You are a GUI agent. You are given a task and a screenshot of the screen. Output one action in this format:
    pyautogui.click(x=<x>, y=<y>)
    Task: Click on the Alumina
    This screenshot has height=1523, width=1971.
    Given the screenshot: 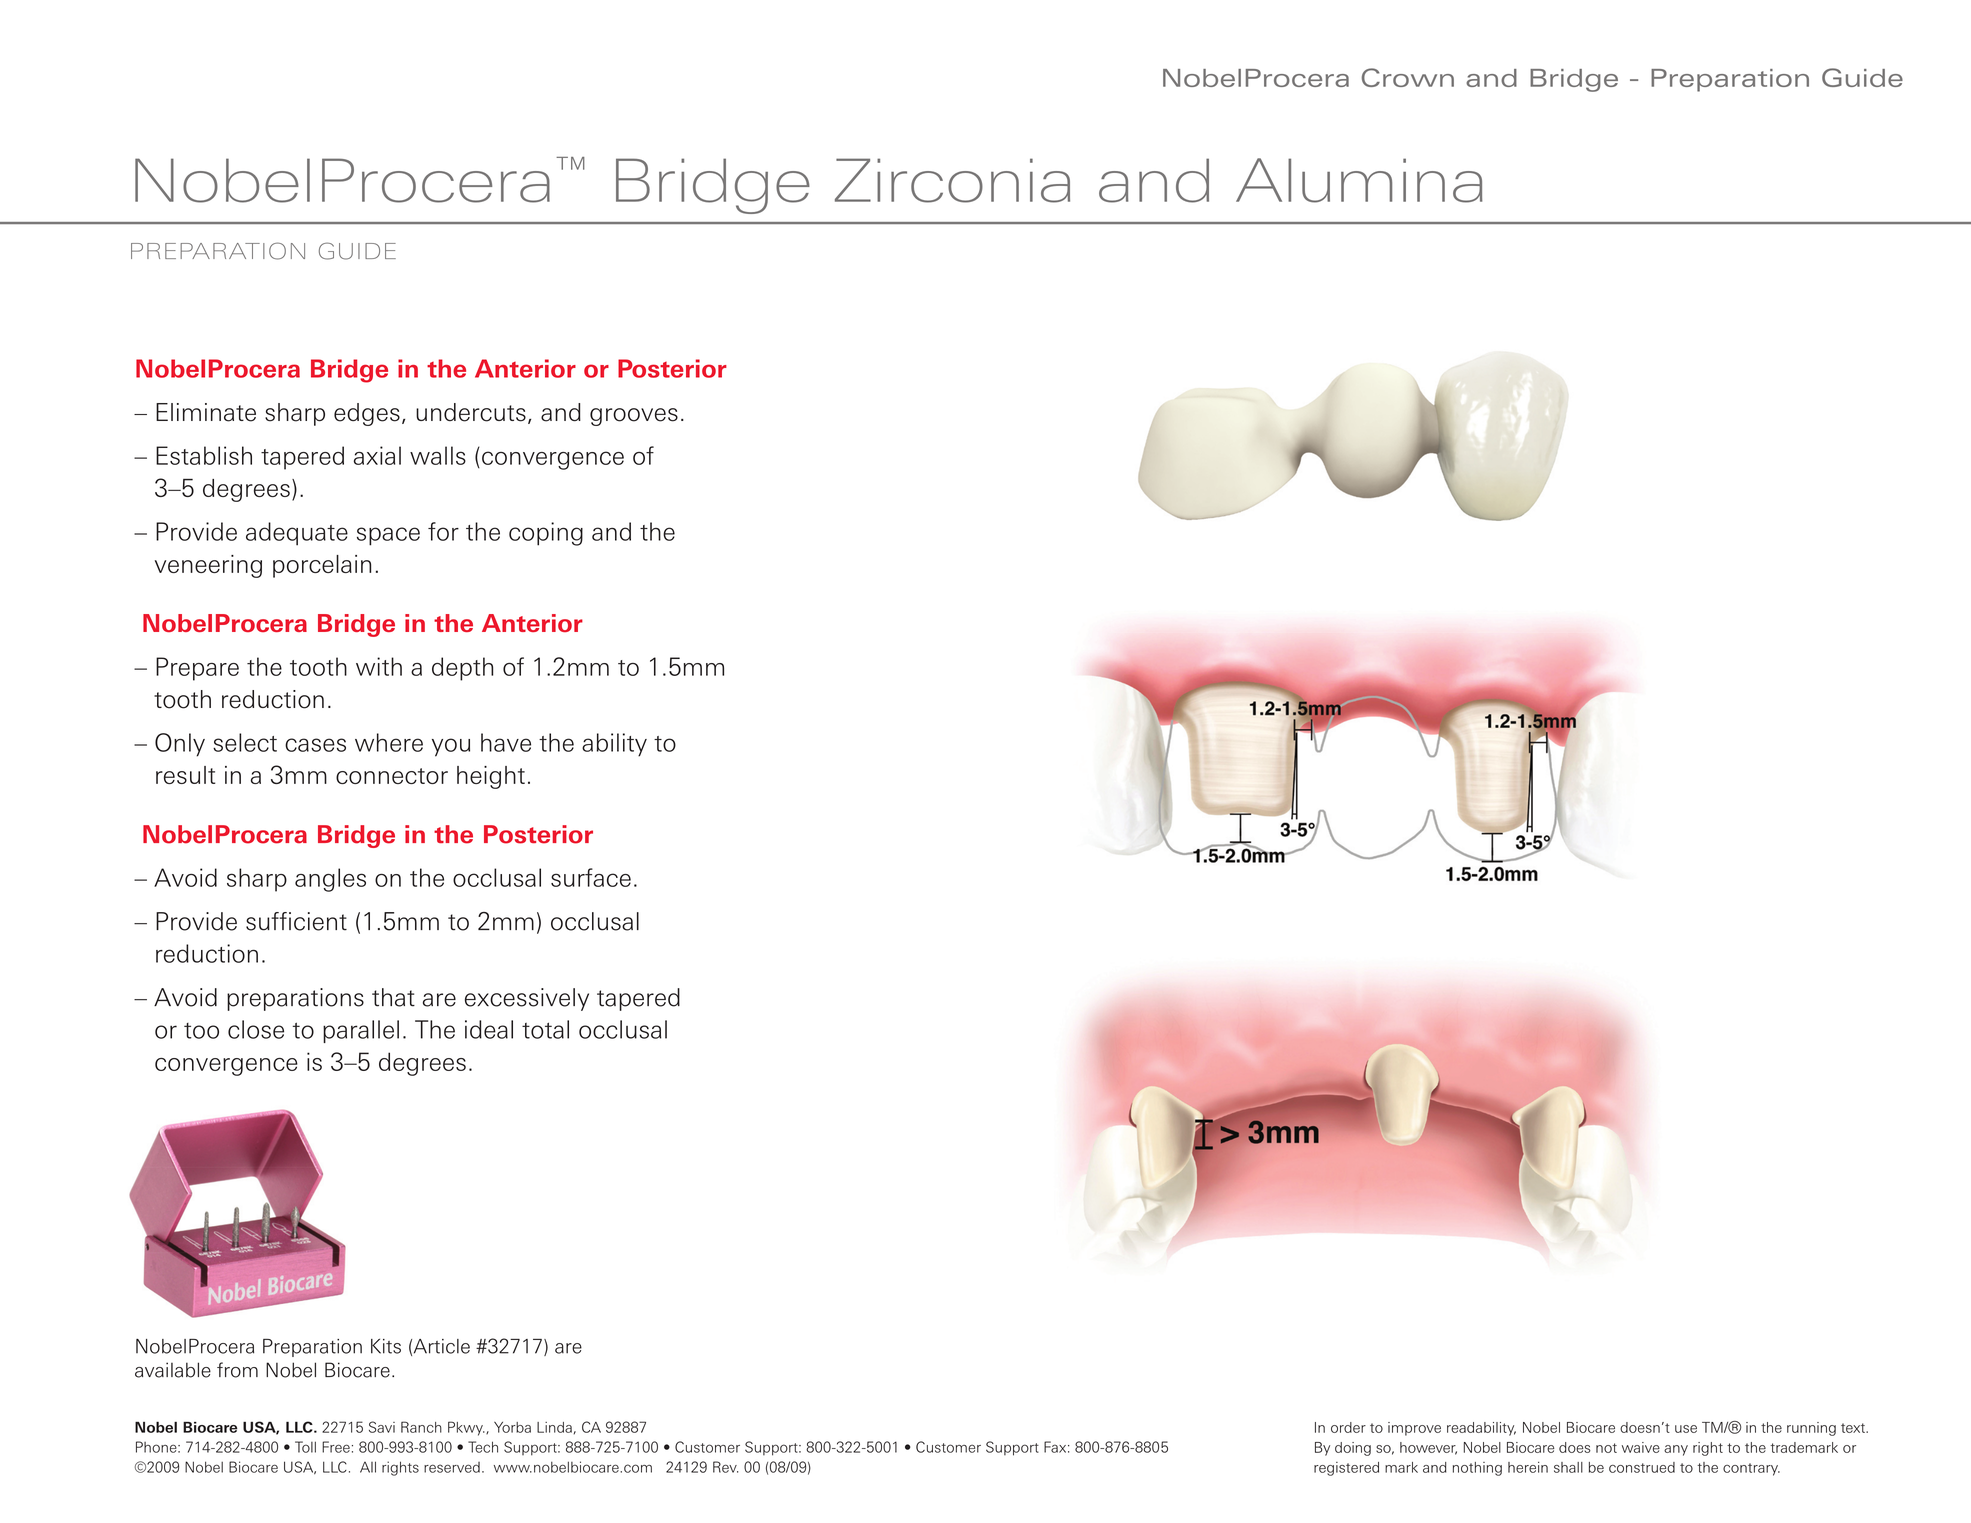 What is the action you would take?
    pyautogui.click(x=1359, y=180)
